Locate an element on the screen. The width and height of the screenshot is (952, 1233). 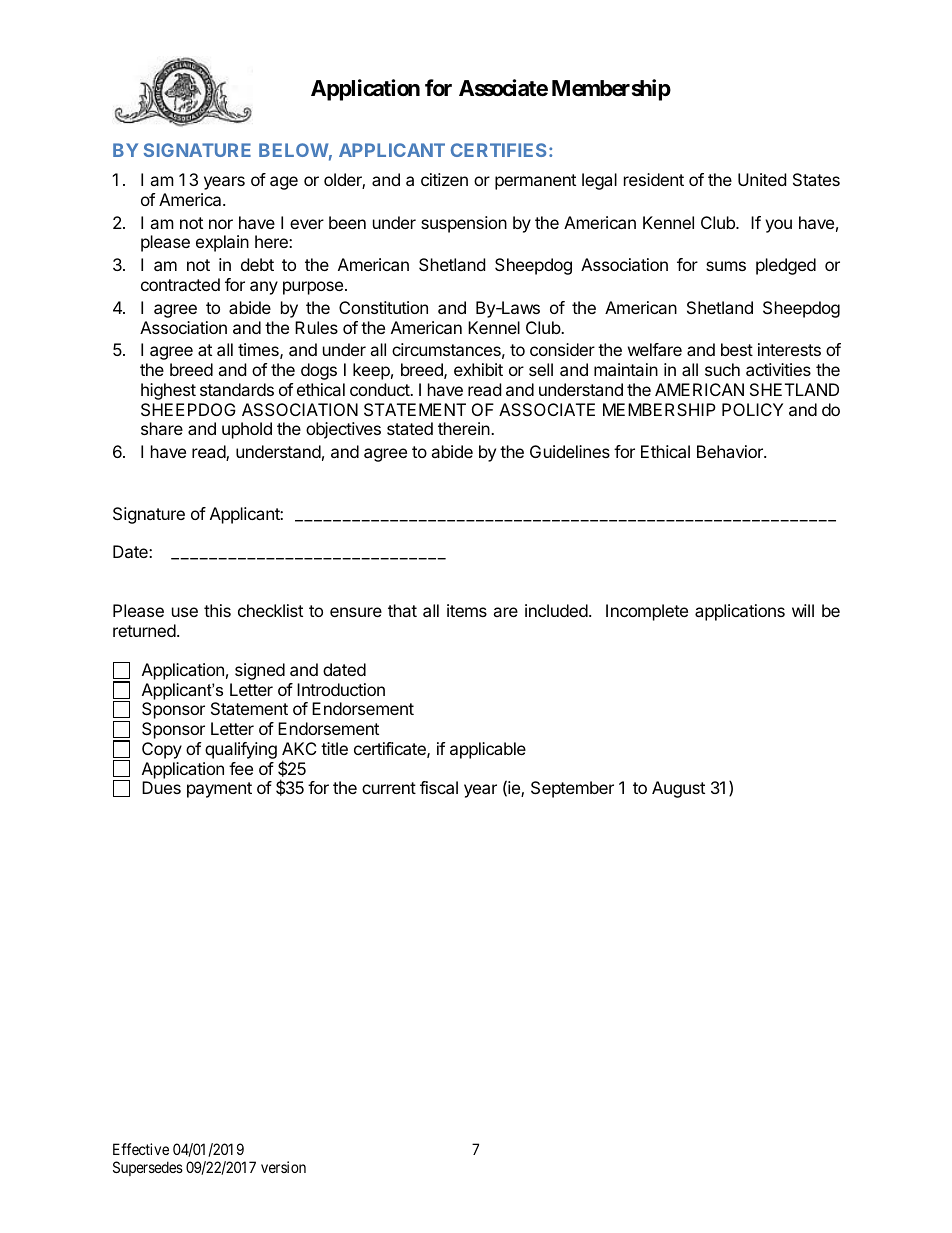
August is located at coordinates (678, 789).
